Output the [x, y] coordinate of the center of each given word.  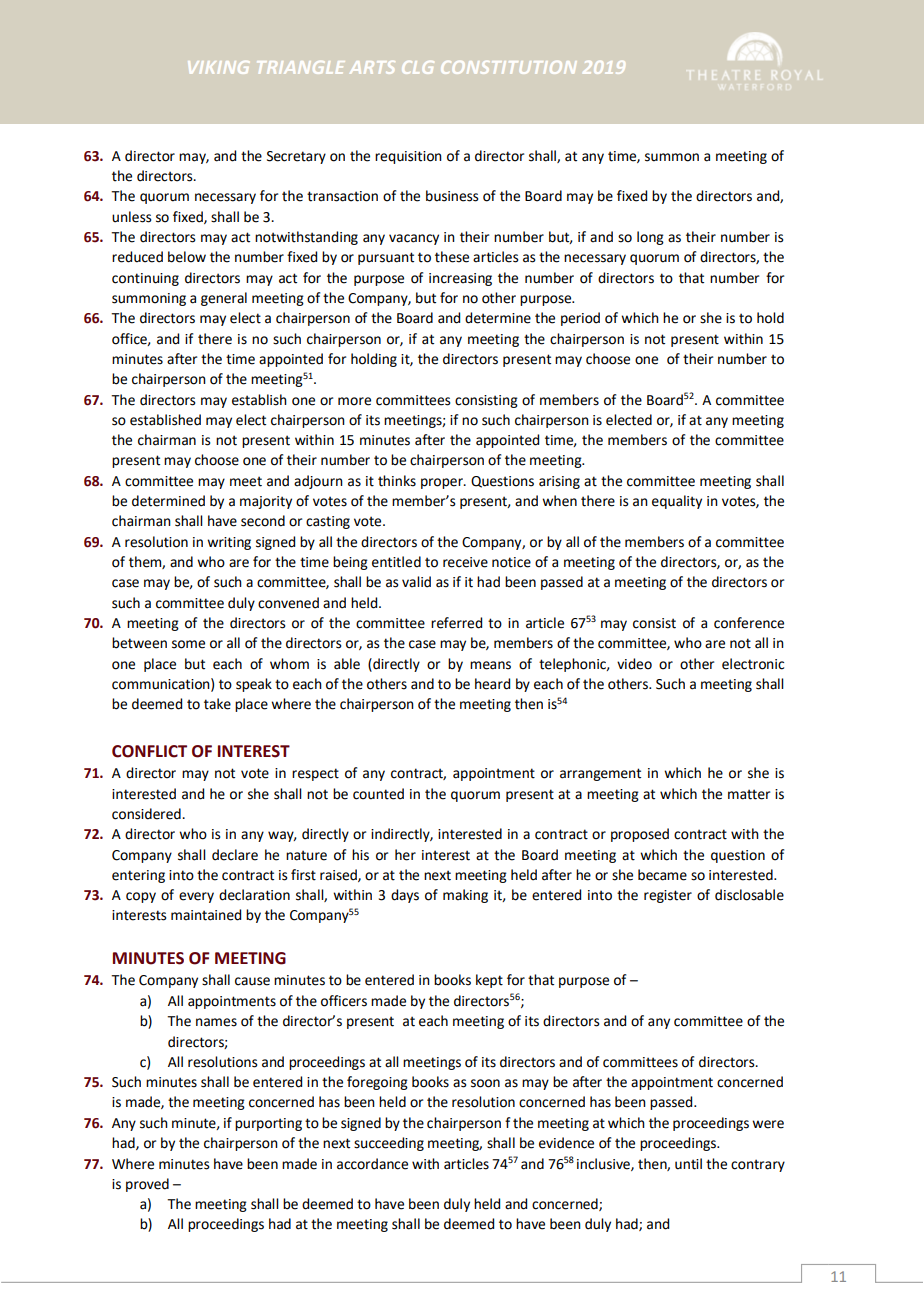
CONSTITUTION [508, 67]
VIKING [218, 67]
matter [749, 794]
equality [677, 502]
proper [443, 483]
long [650, 238]
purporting [268, 1124]
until [688, 1164]
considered [147, 814]
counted [378, 794]
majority [266, 502]
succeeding [389, 1144]
